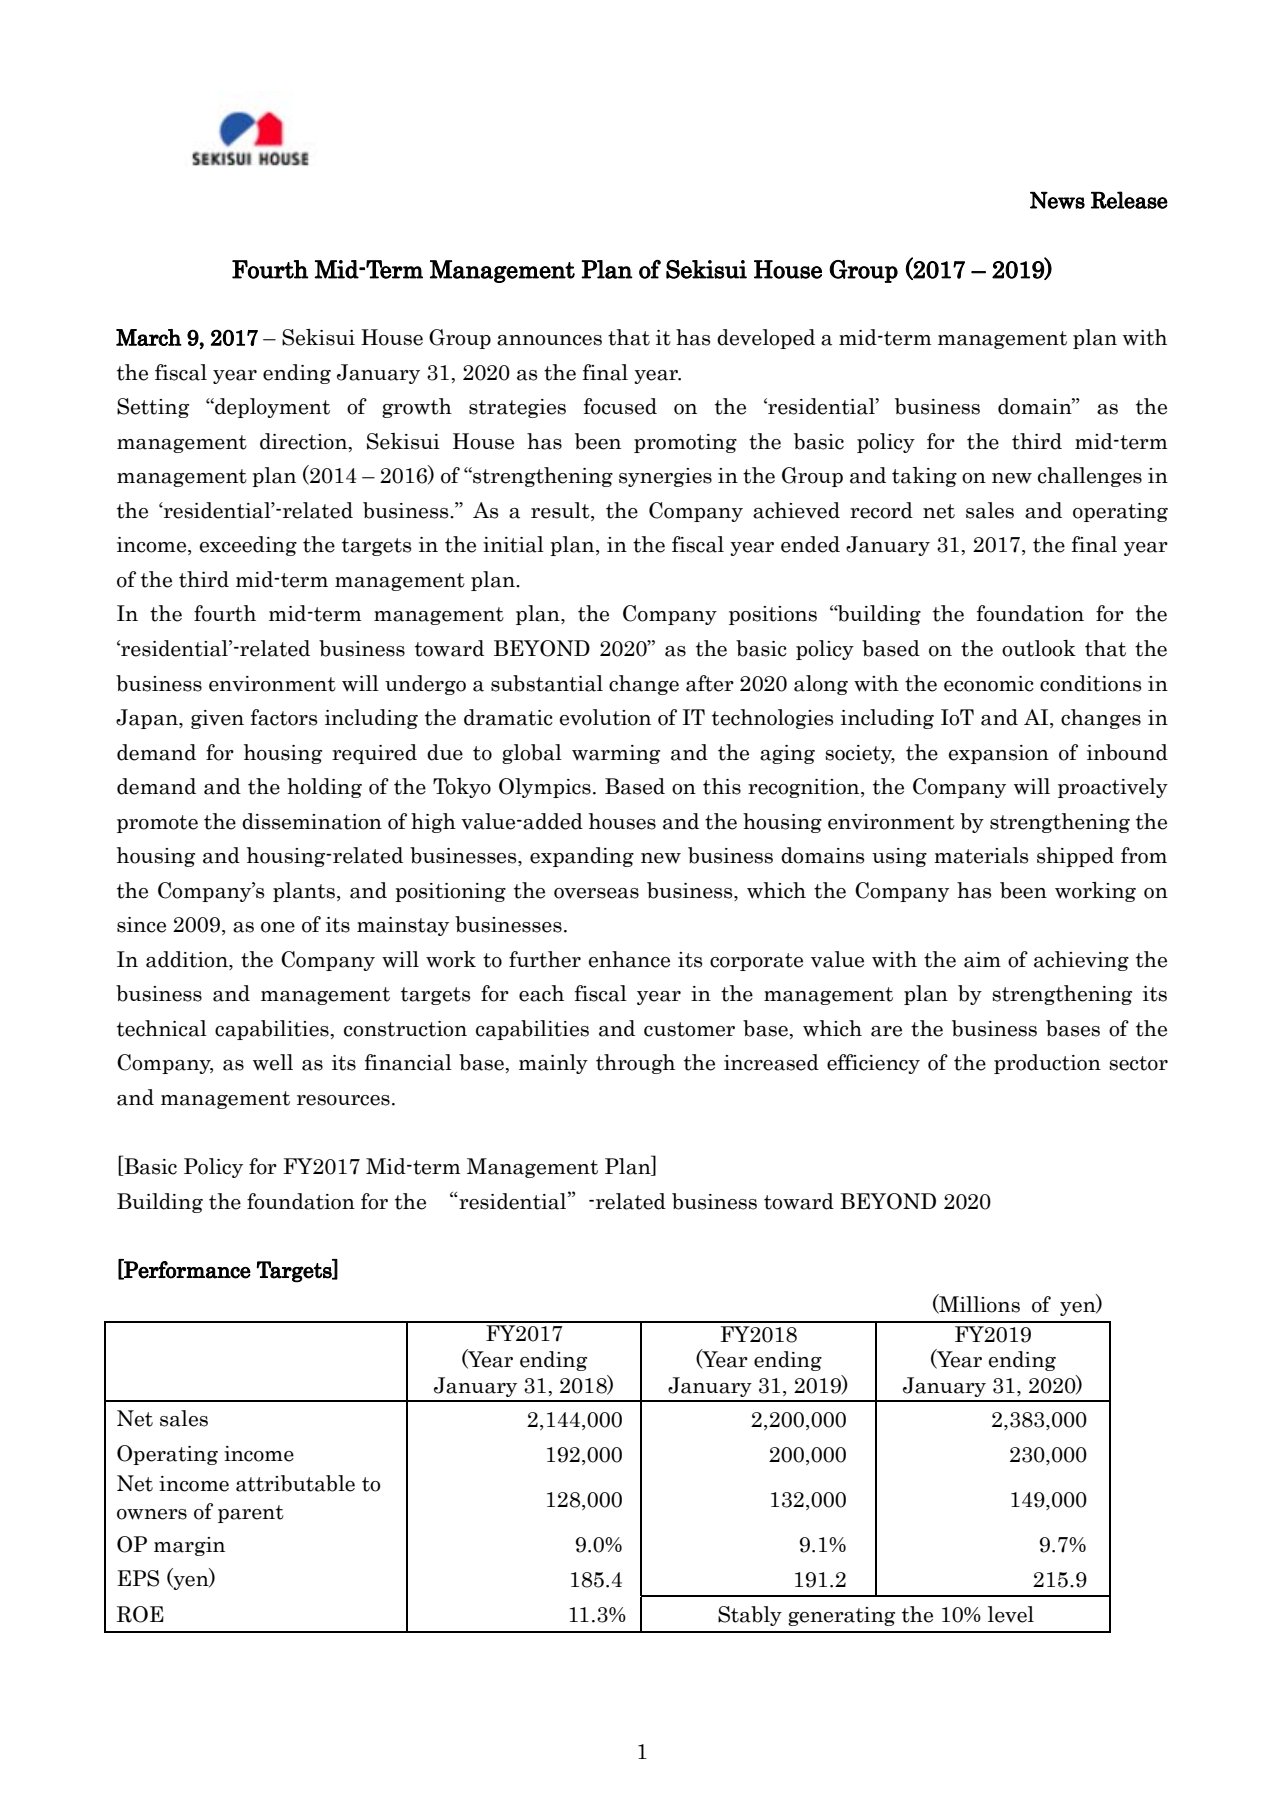 The width and height of the screenshot is (1284, 1817). Describe the element at coordinates (278, 927) in the screenshot. I see `one` at that location.
